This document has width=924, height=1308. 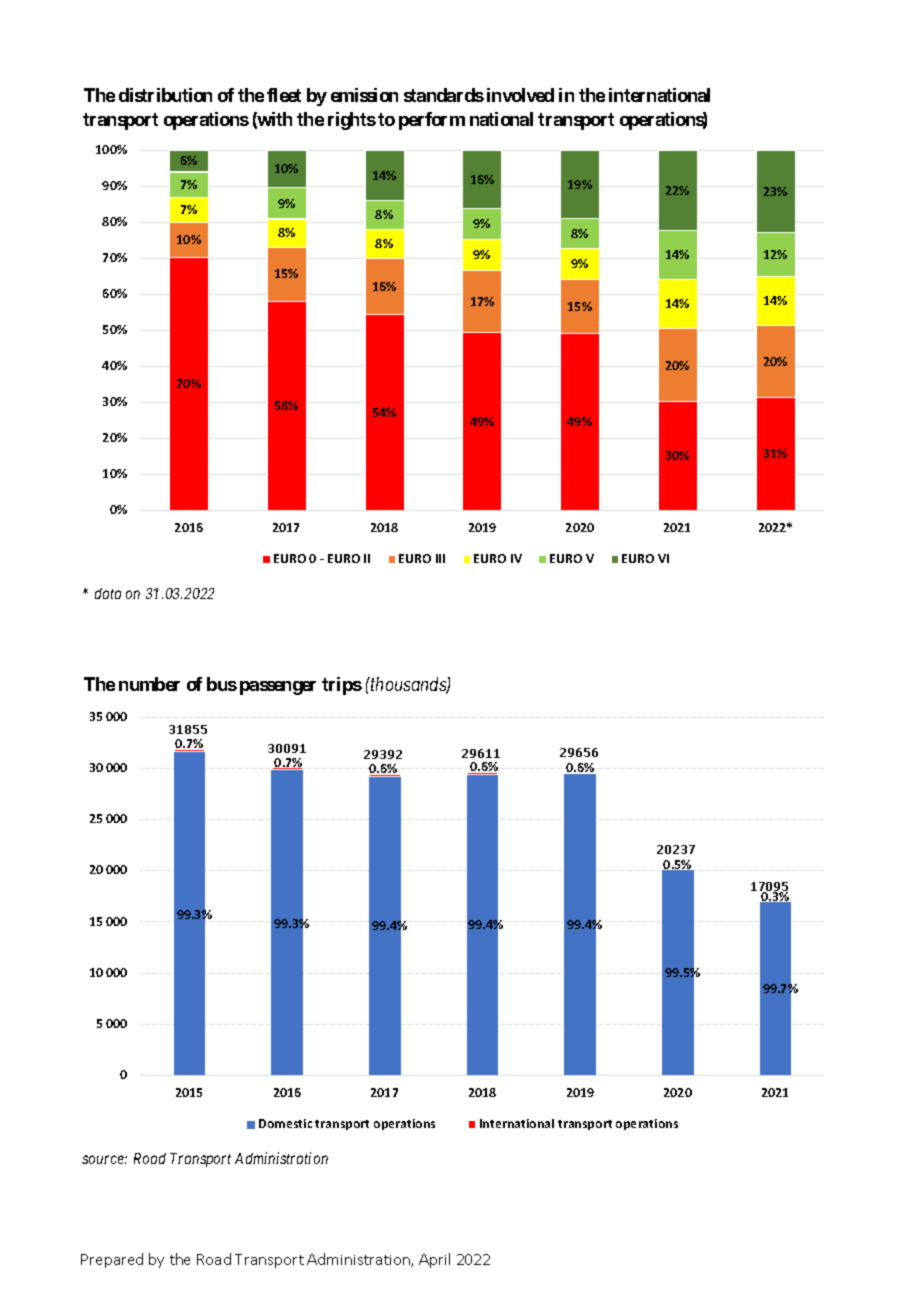 What do you see at coordinates (444, 95) in the document?
I see `standards` at bounding box center [444, 95].
